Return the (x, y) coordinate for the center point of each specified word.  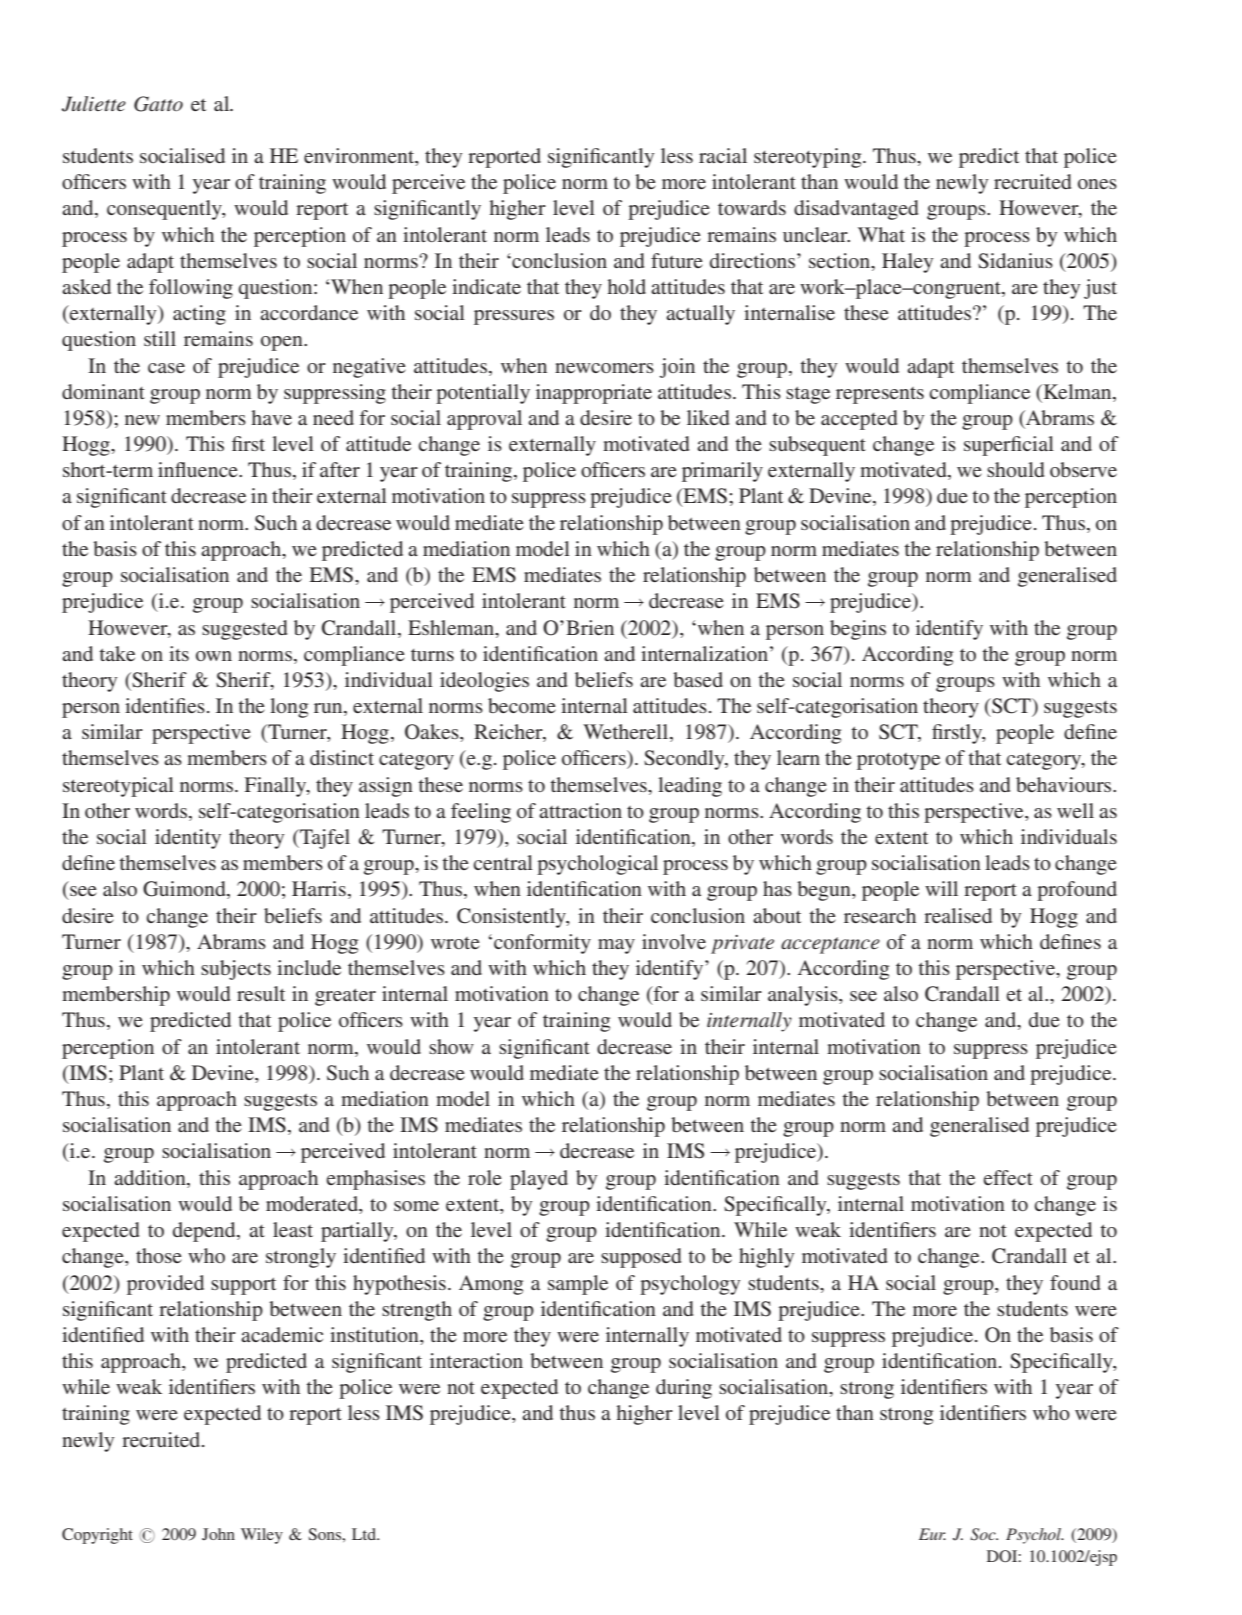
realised (958, 915)
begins (858, 630)
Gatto (158, 104)
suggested (244, 630)
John (218, 1534)
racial (723, 155)
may (616, 946)
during (684, 1389)
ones (1097, 184)
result (261, 993)
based (698, 679)
